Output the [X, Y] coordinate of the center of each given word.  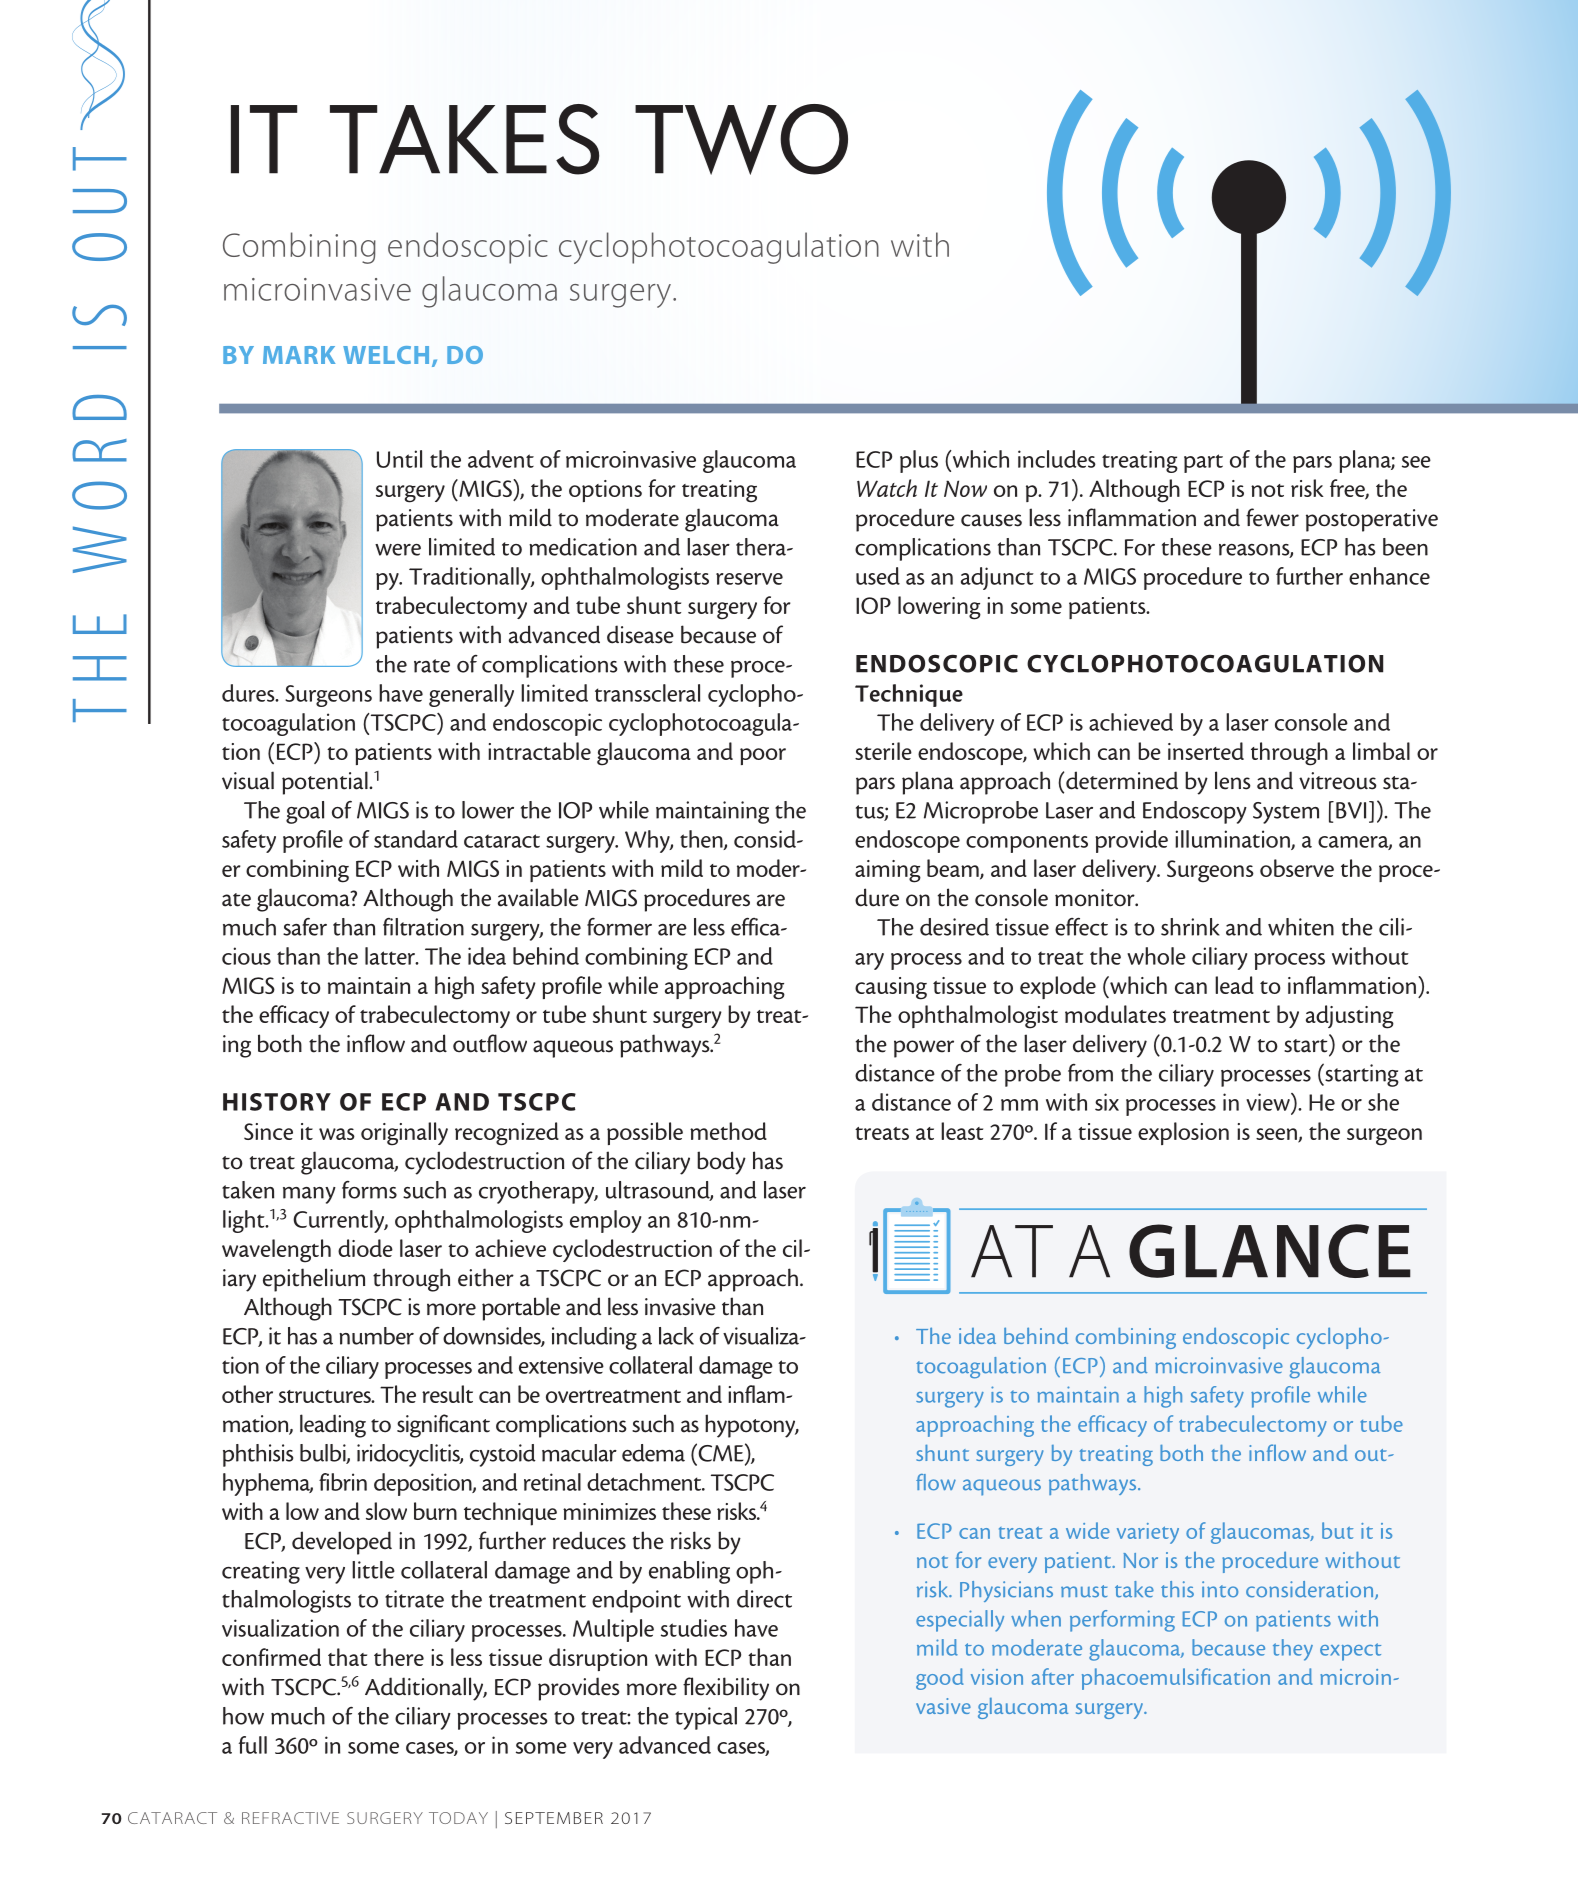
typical [706, 1718]
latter [391, 956]
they [1293, 1650]
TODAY [458, 1818]
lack [676, 1336]
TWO [741, 139]
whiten [1301, 927]
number [376, 1336]
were [398, 550]
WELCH [386, 355]
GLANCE [1270, 1251]
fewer [1272, 517]
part [1203, 463]
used [878, 576]
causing [891, 988]
